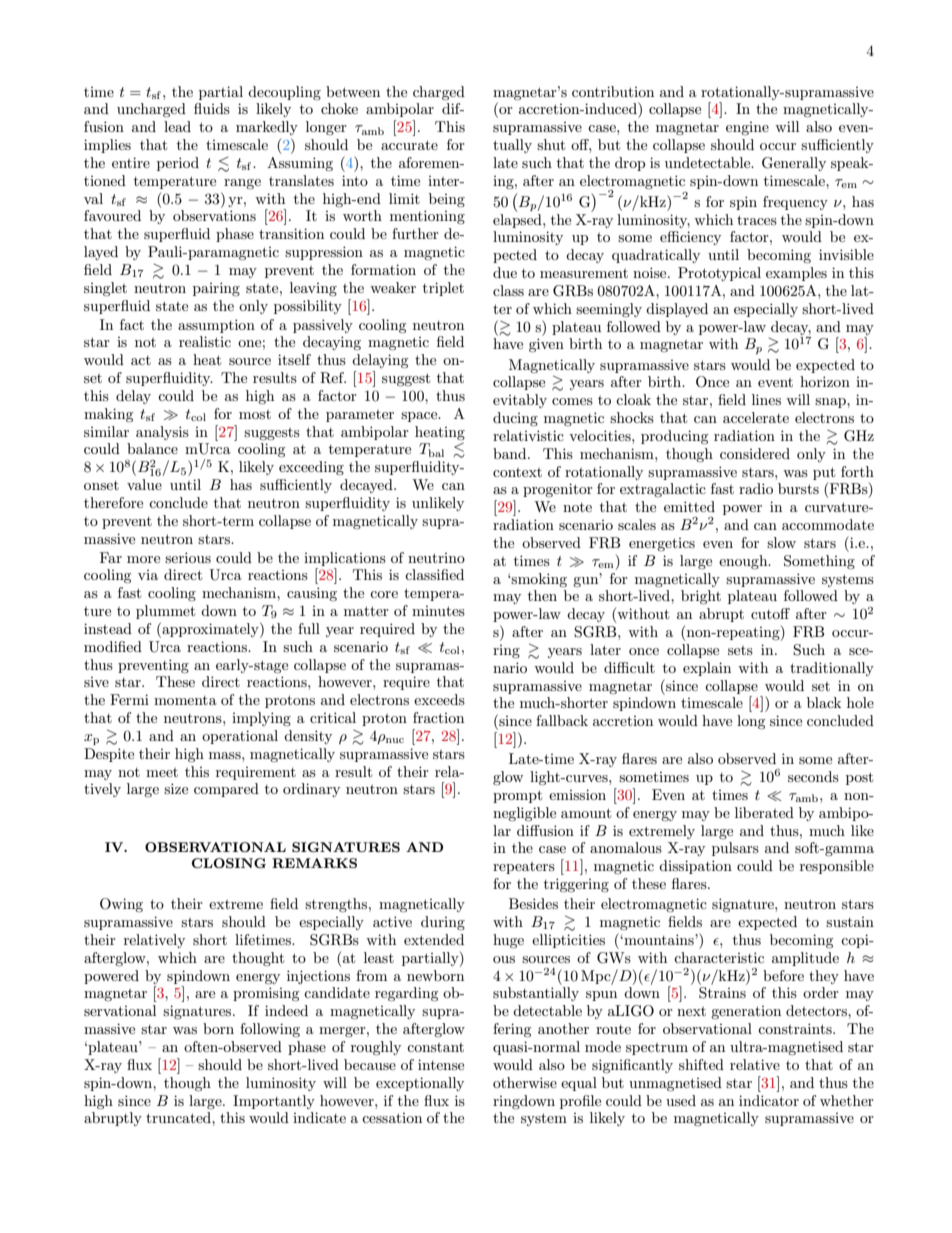  What do you see at coordinates (747, 128) in the screenshot?
I see `engine` at bounding box center [747, 128].
